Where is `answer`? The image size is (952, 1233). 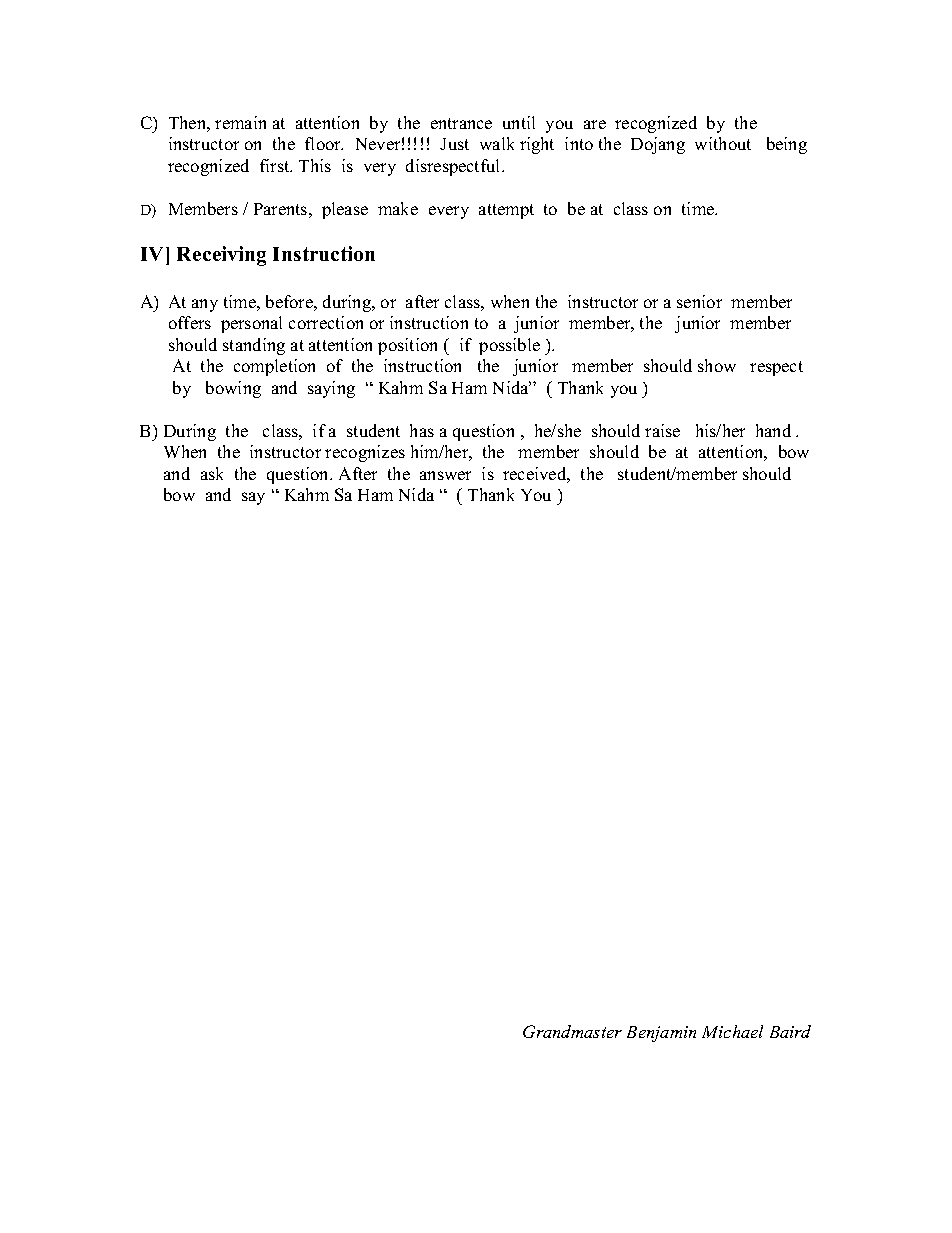
answer is located at coordinates (445, 475).
